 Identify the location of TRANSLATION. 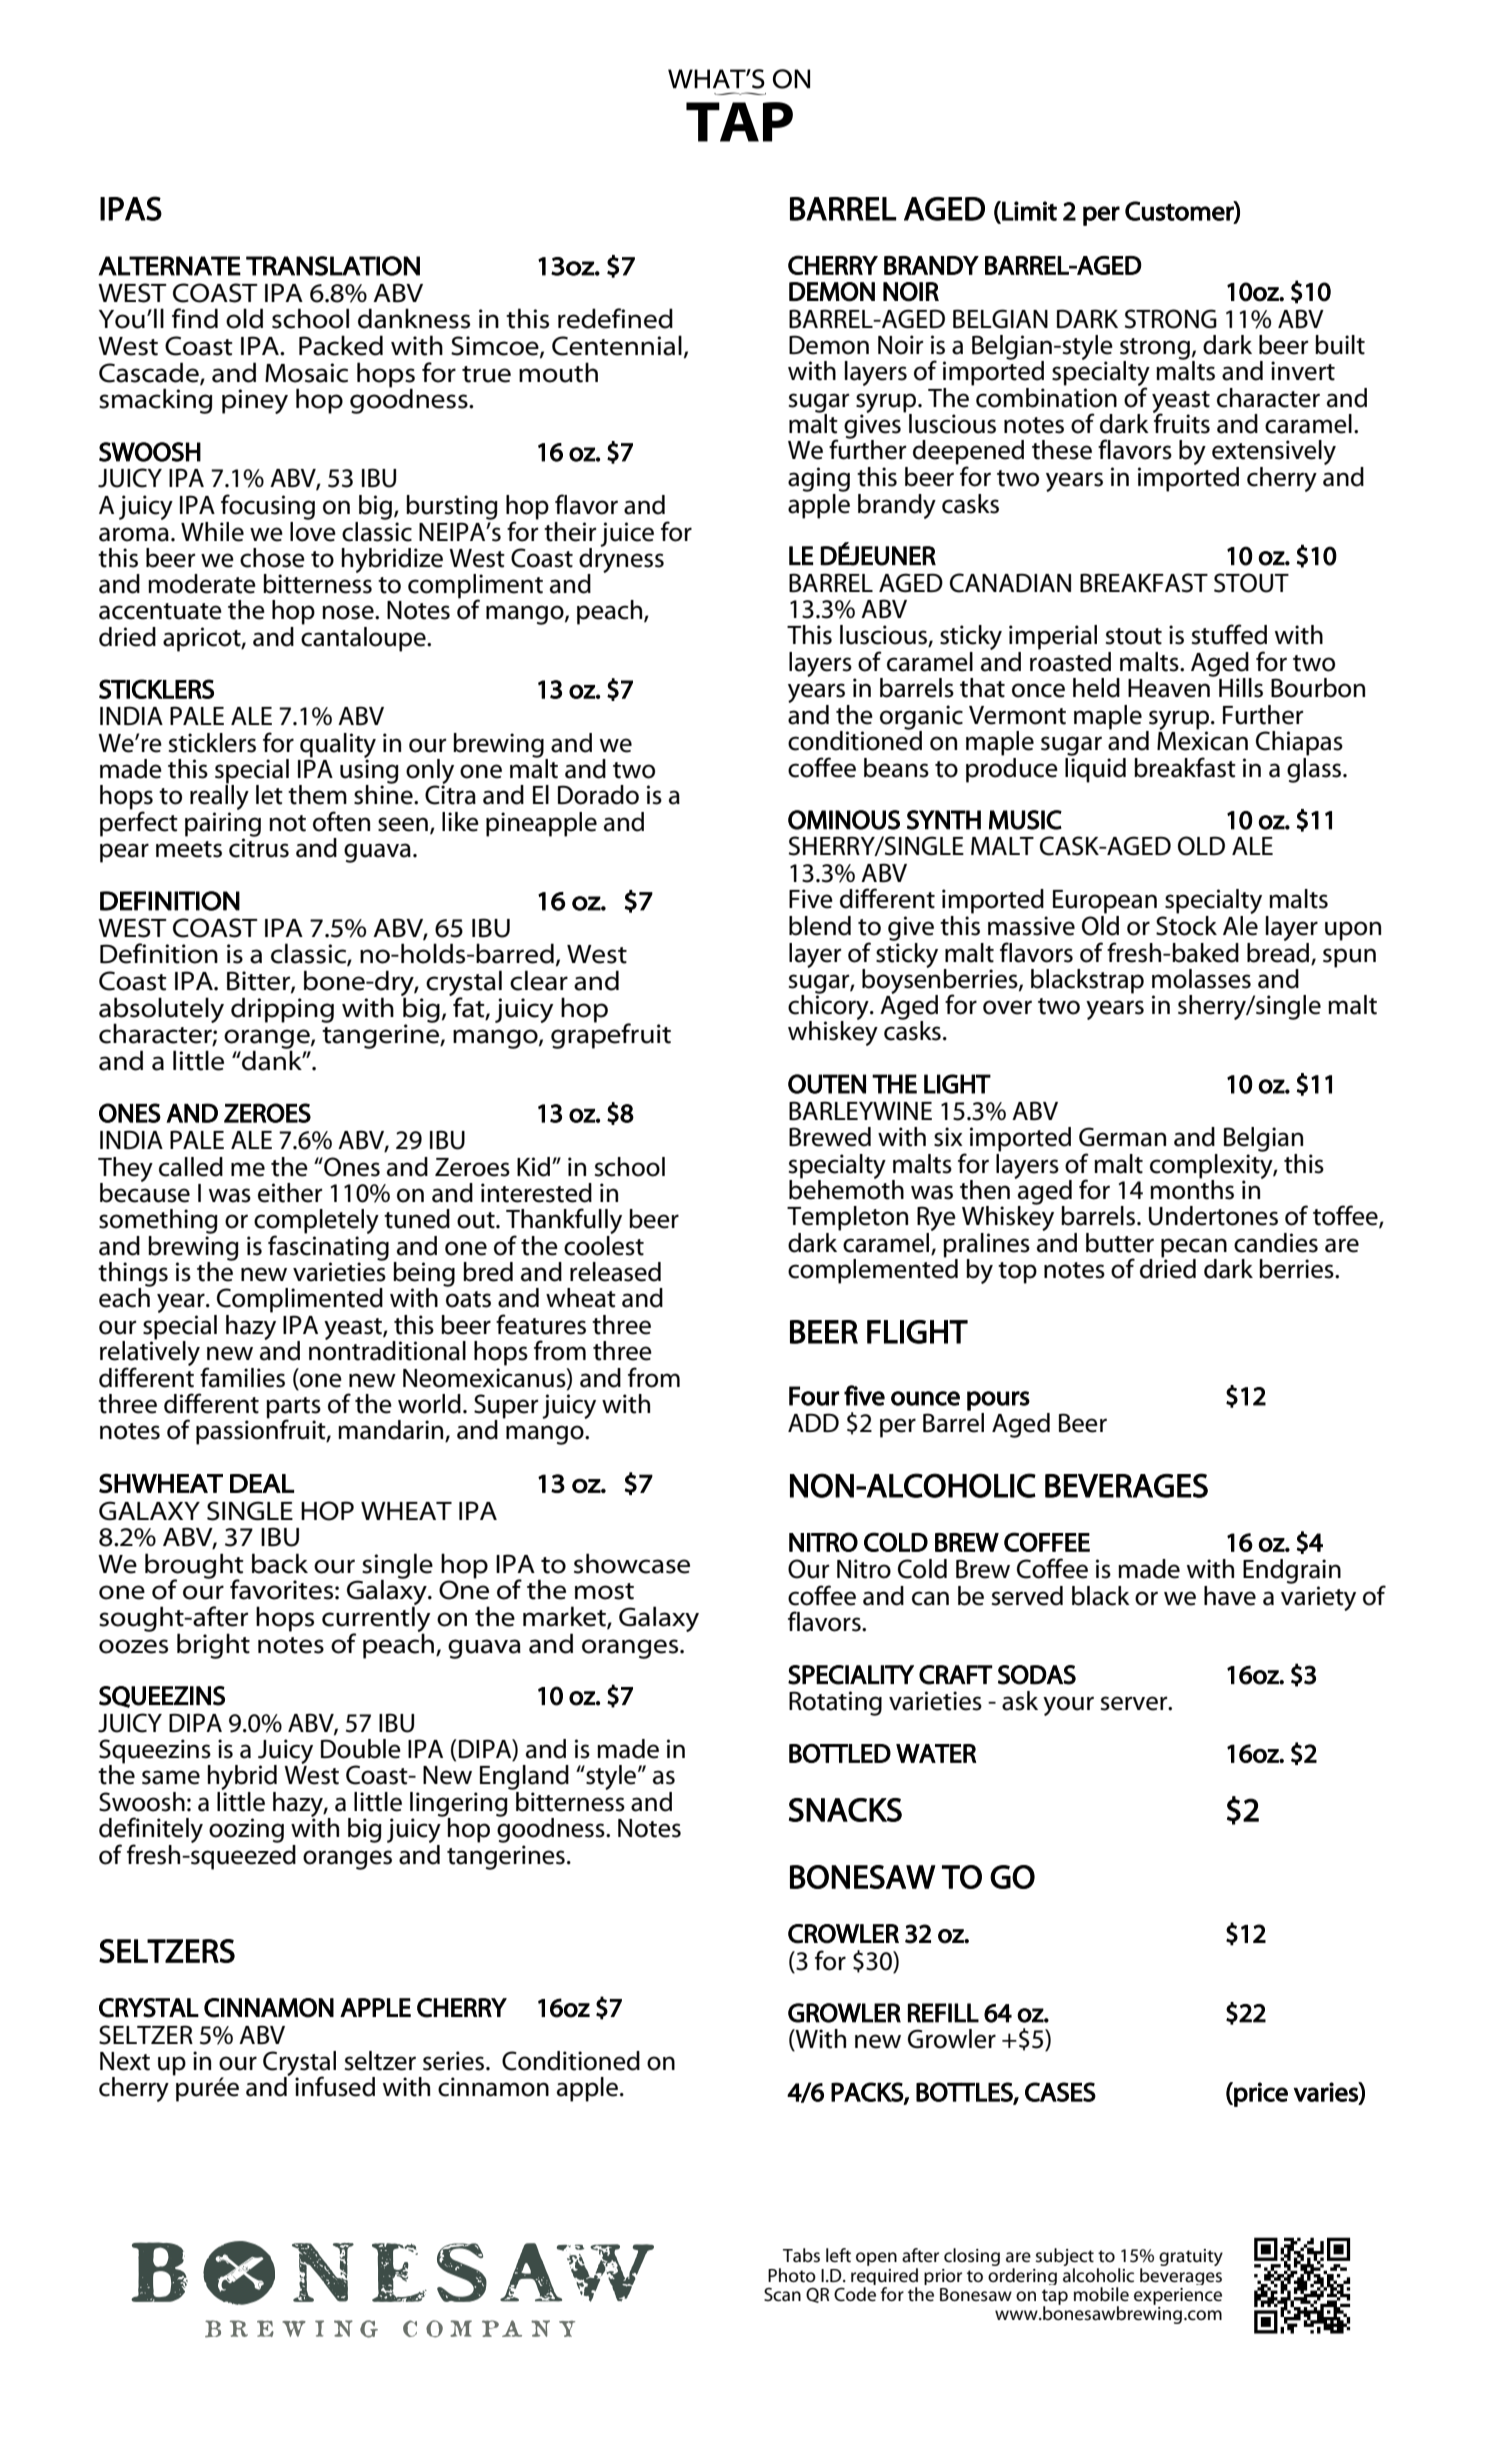
(333, 266).
